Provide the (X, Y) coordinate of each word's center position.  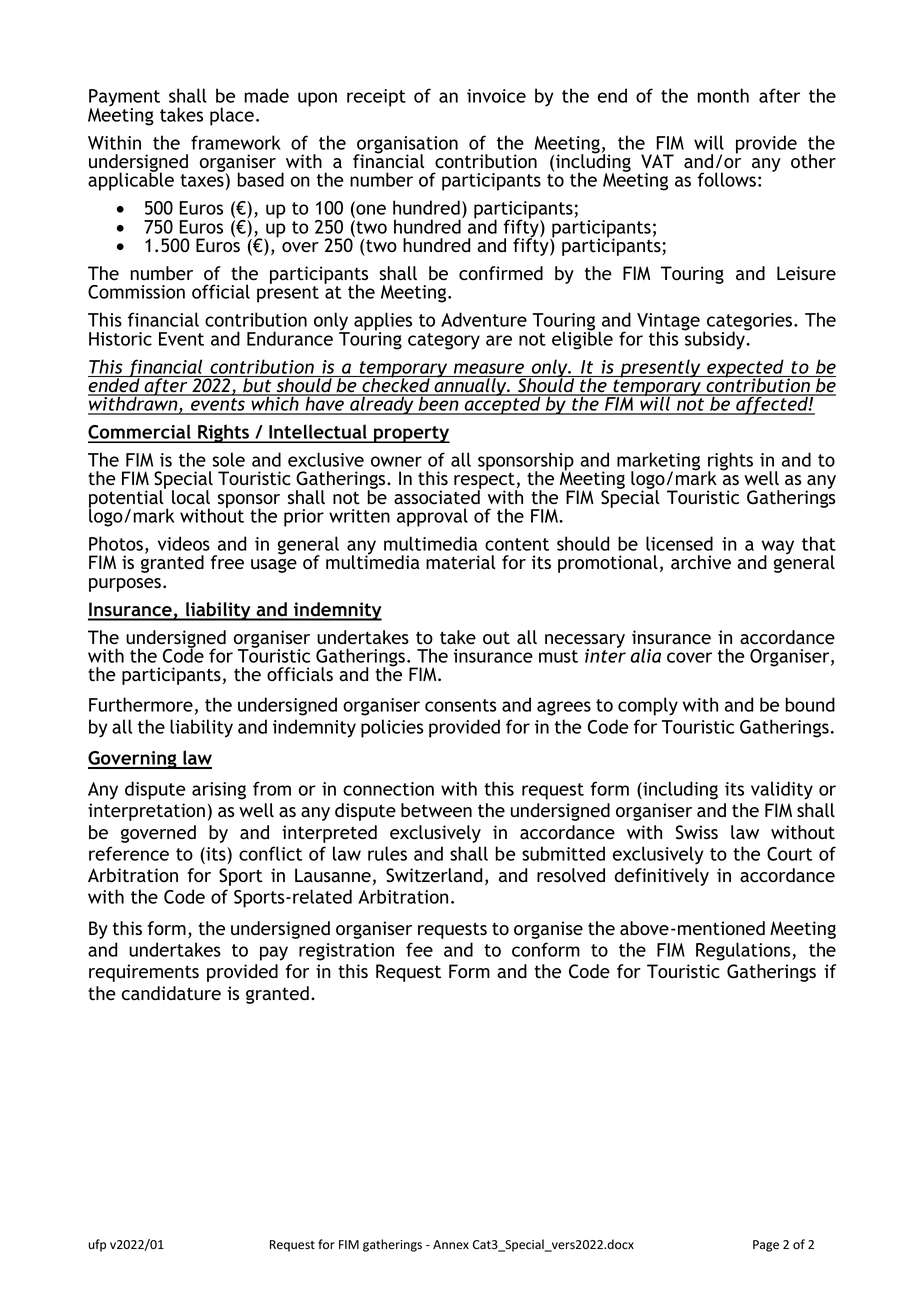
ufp (97, 1245)
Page (766, 1246)
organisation (406, 146)
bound (810, 704)
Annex (451, 1245)
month (723, 95)
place (232, 116)
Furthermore (141, 704)
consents (461, 705)
